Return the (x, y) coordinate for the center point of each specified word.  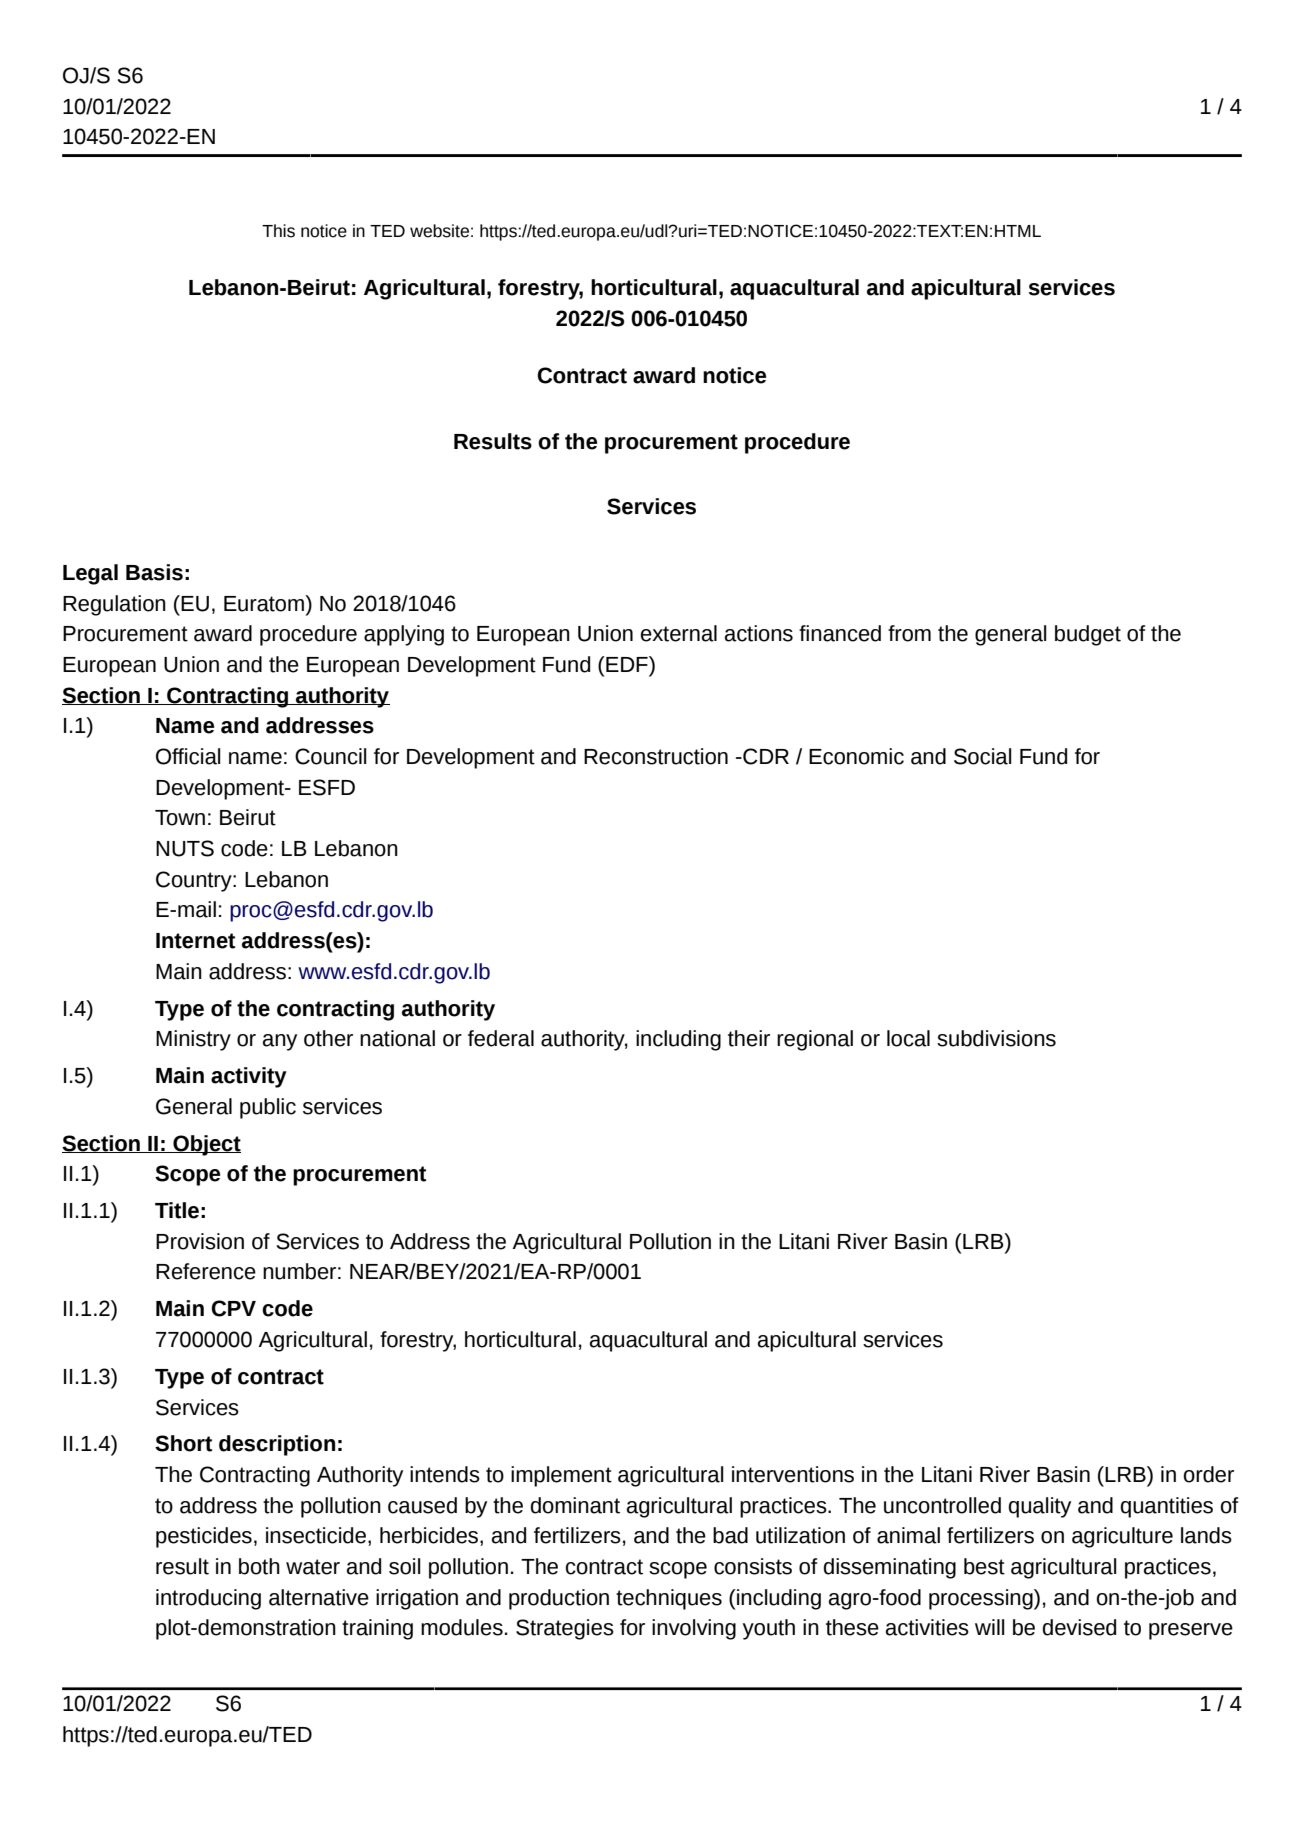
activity (249, 1077)
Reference (206, 1271)
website (439, 231)
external (679, 633)
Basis (154, 572)
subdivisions (996, 1038)
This (278, 231)
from (909, 633)
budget (1088, 635)
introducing (208, 1599)
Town (180, 818)
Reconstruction (656, 756)
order (1208, 1474)
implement (561, 1476)
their (749, 1038)
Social (983, 756)
